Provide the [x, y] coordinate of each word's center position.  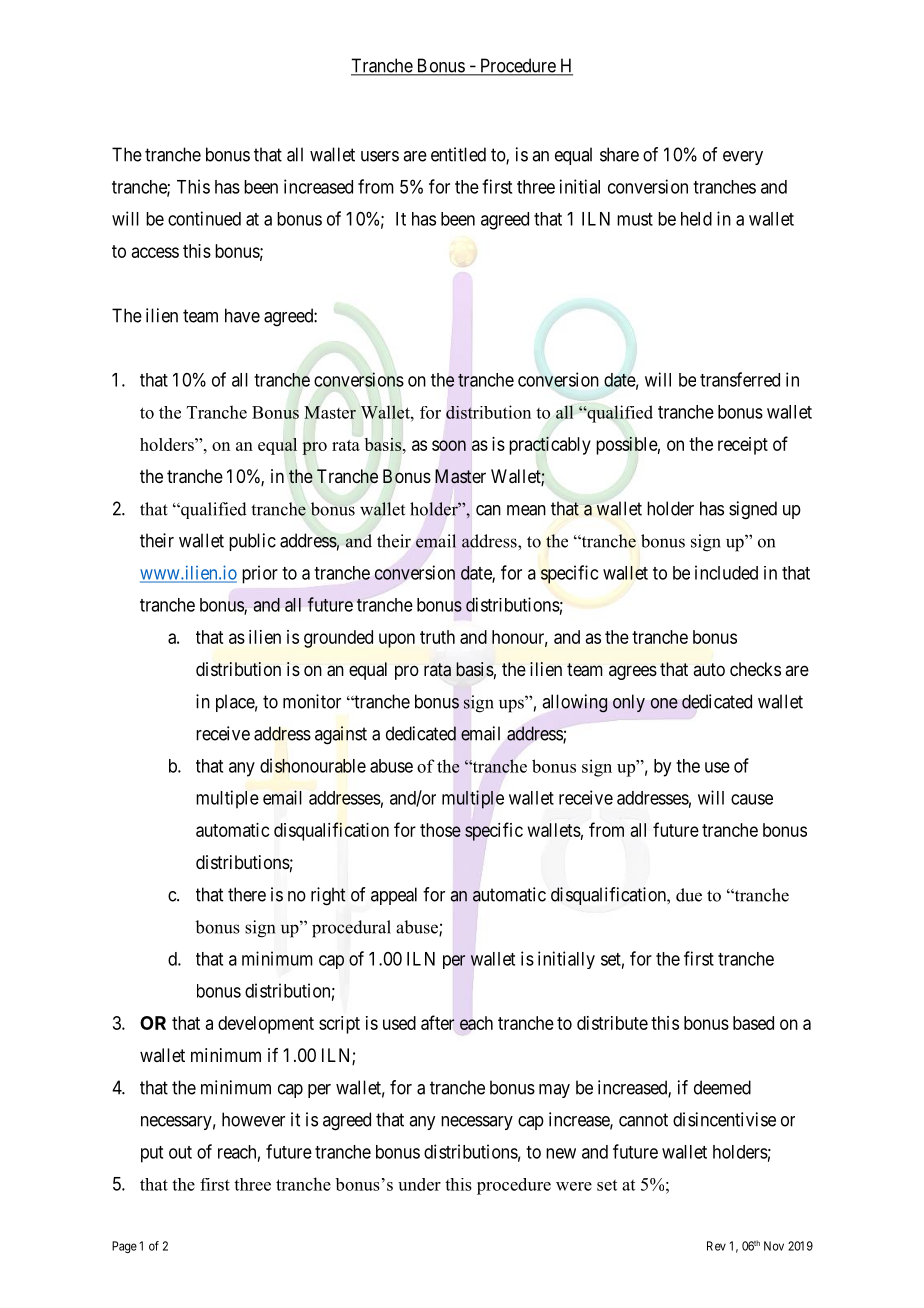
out [180, 1152]
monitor [312, 701]
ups [512, 705]
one [664, 703]
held [696, 219]
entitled [458, 154]
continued [204, 218]
